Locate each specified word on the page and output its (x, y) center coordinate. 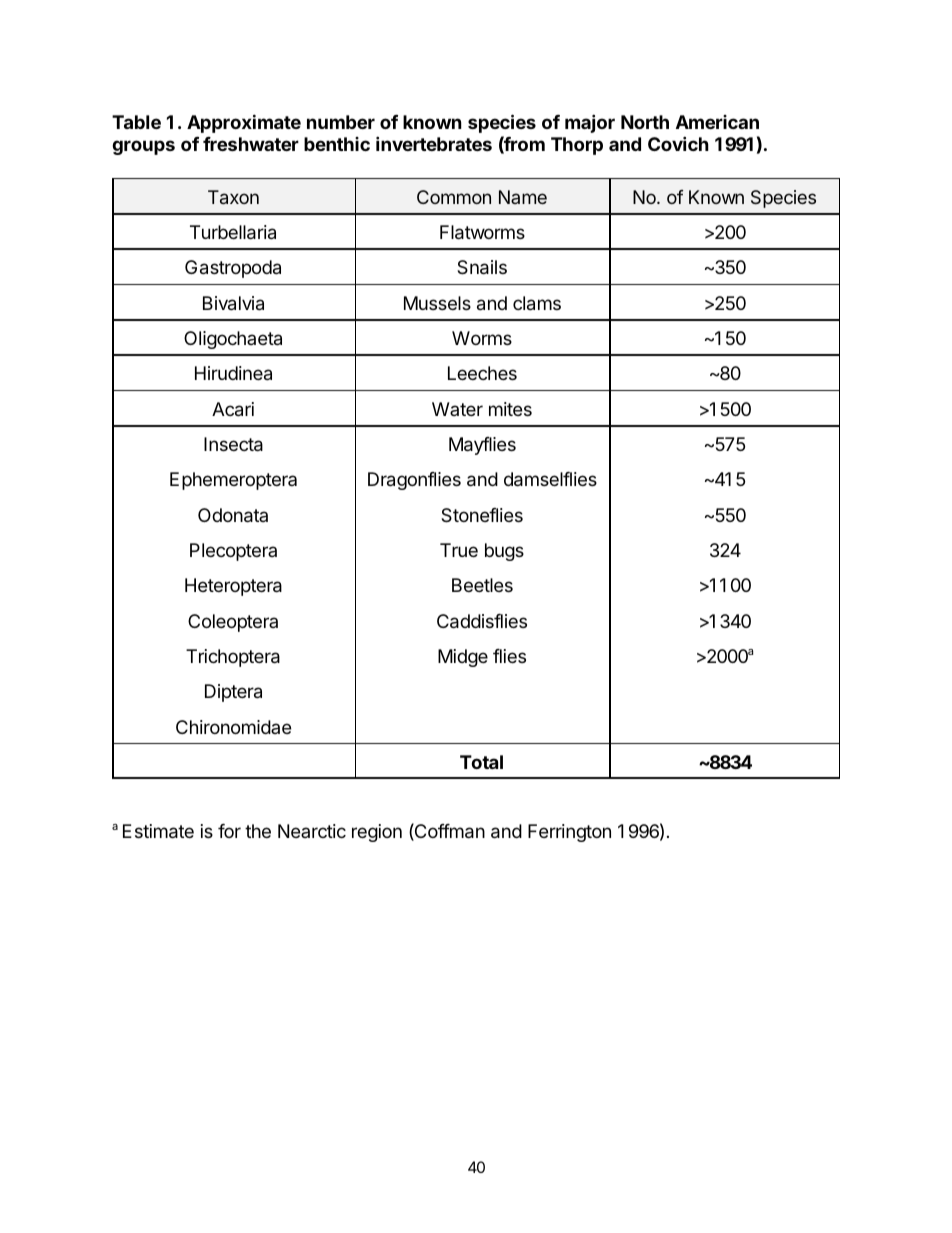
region (377, 833)
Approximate (244, 123)
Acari (233, 409)
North (645, 122)
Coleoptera (233, 623)
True (459, 550)
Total (481, 762)
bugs (504, 552)
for (229, 831)
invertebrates (434, 143)
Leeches (482, 373)
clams (537, 303)
